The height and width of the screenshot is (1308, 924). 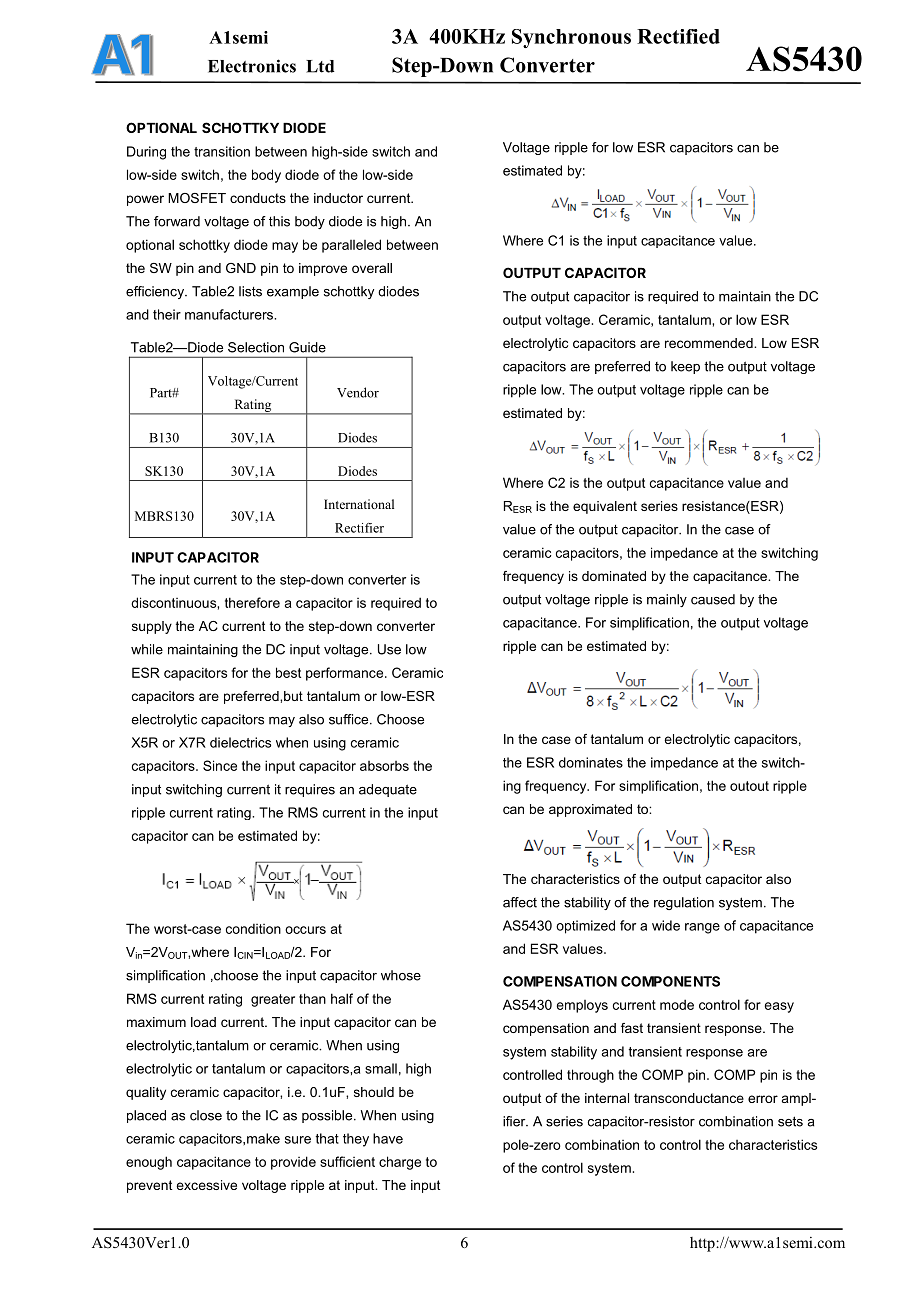 I want to click on manufacturers, so click(x=230, y=314).
